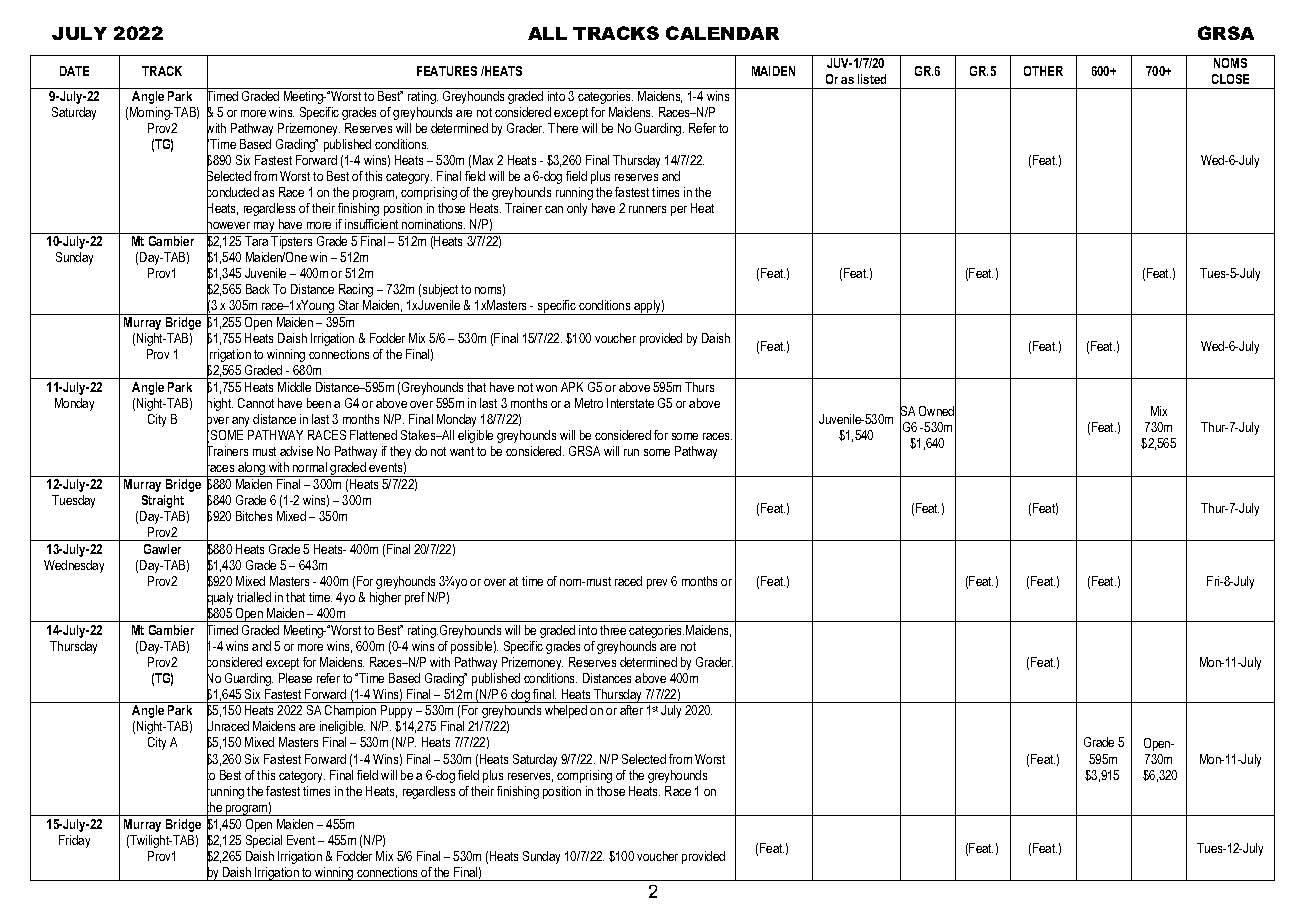 This screenshot has width=1308, height=924. Describe the element at coordinates (1043, 71) in the screenshot. I see `OTHER` at that location.
